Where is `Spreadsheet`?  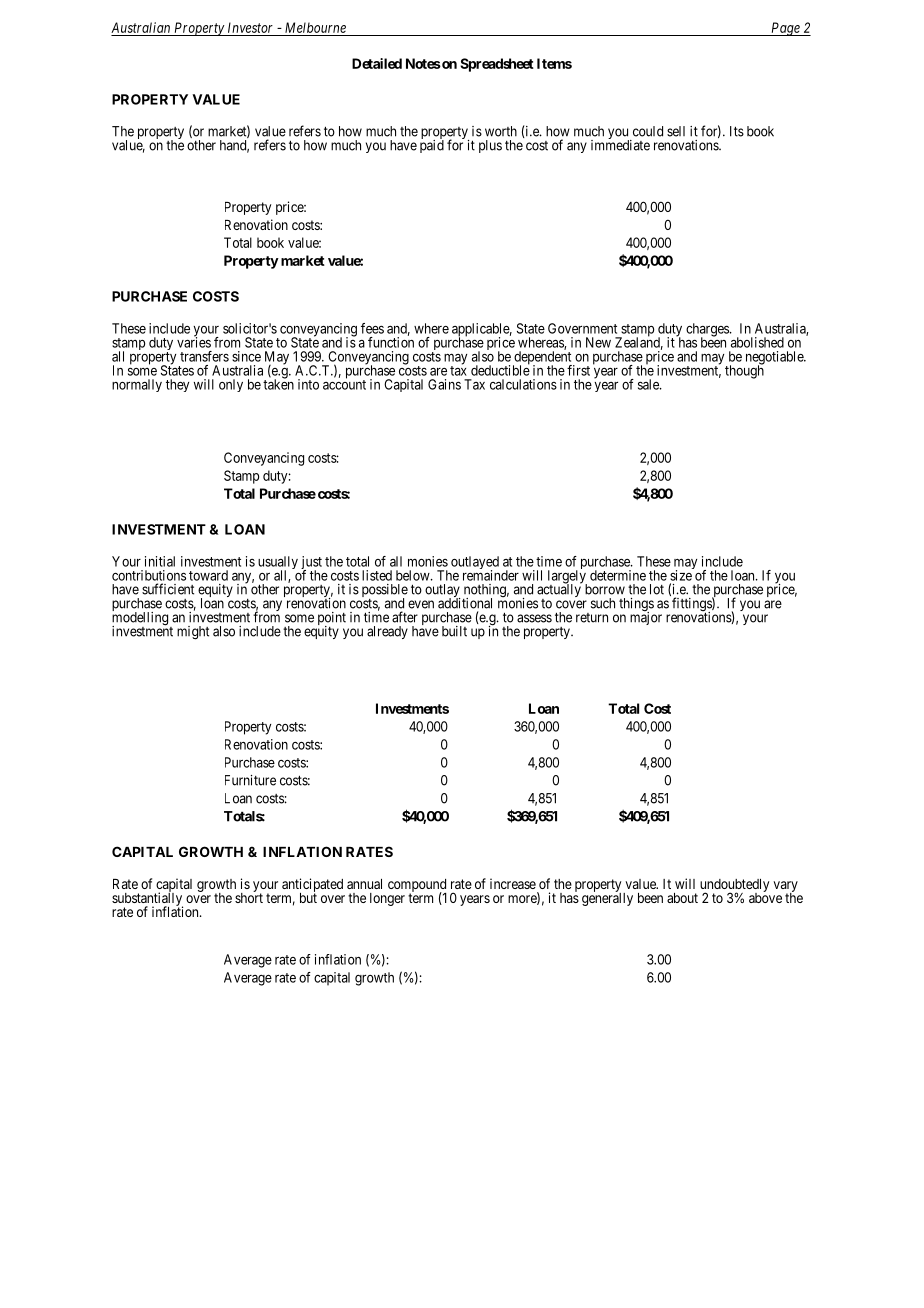
Spreadsheet is located at coordinates (497, 65).
